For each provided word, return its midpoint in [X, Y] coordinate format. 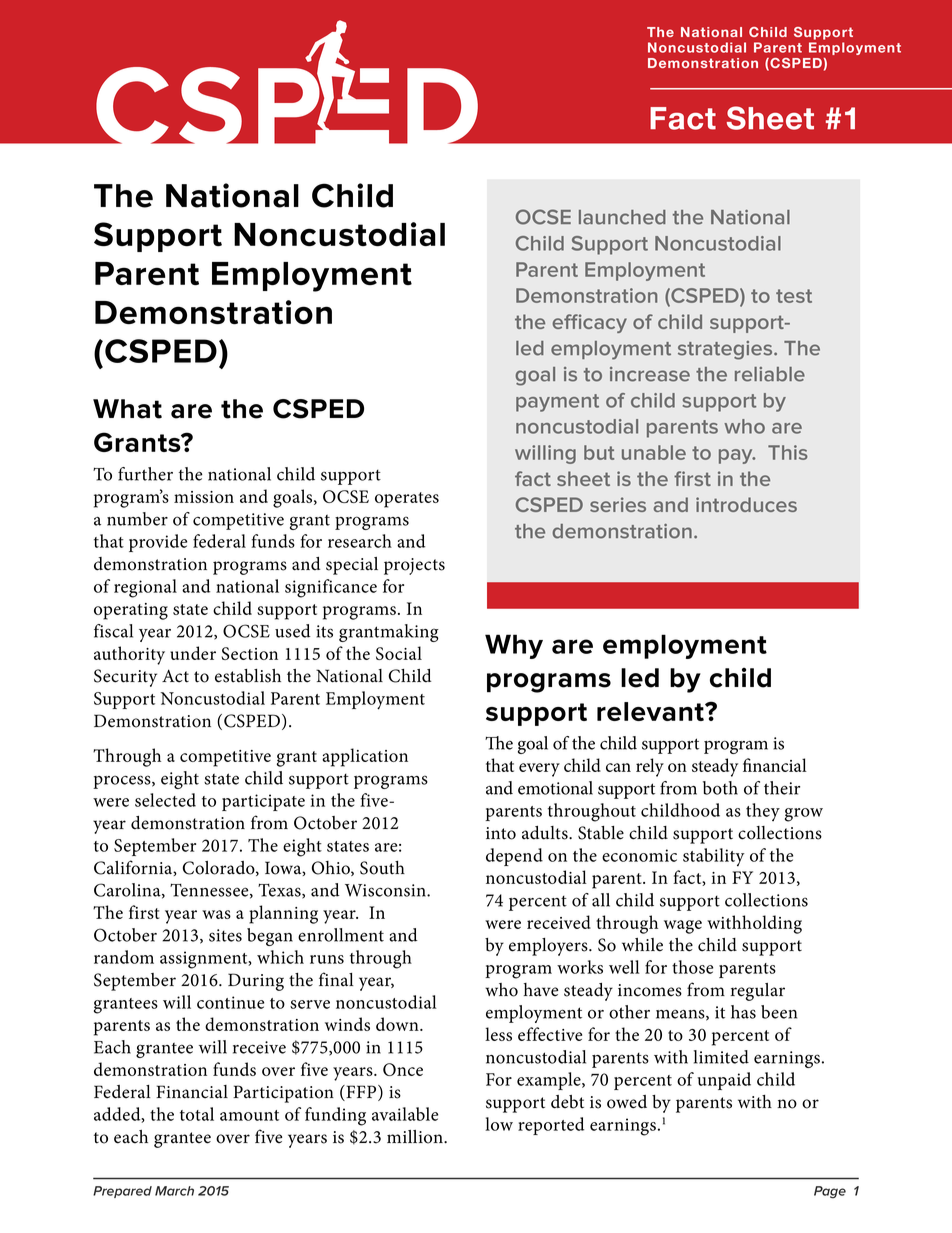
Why [514, 646]
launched [622, 217]
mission [204, 497]
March [174, 1191]
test [794, 296]
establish [248, 676]
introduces [746, 504]
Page [830, 1192]
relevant [651, 711]
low [499, 1124]
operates [407, 500]
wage [683, 927]
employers [549, 947]
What [127, 409]
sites [225, 935]
